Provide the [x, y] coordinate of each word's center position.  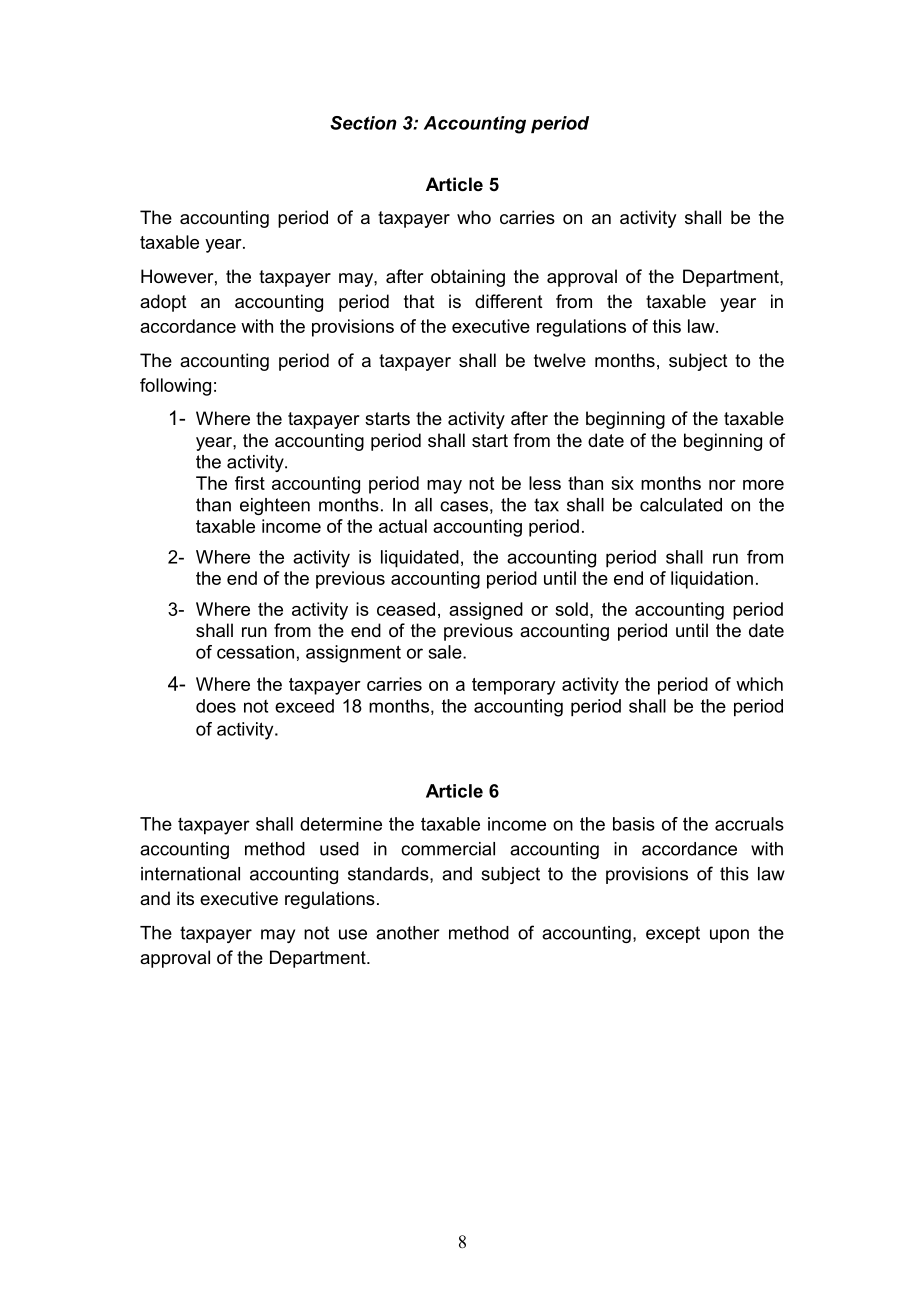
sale [446, 652]
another [408, 933]
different [509, 301]
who [474, 217]
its [185, 898]
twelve [560, 360]
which [759, 684]
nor [722, 485]
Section [363, 123]
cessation [255, 652]
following [175, 387]
